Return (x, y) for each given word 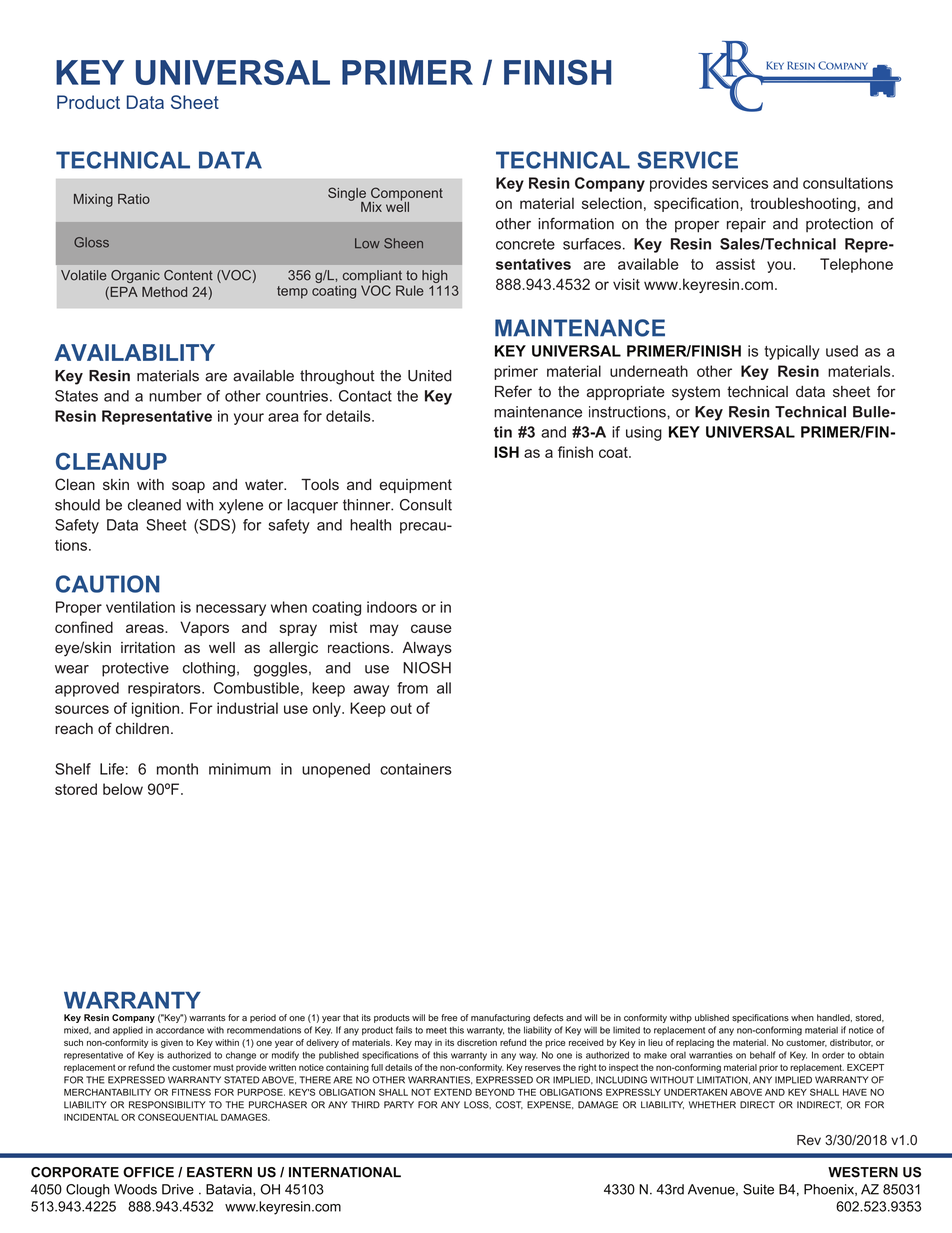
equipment (416, 486)
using (644, 433)
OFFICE (148, 1172)
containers (416, 769)
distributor (851, 1043)
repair (746, 225)
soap (188, 487)
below (123, 789)
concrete (525, 244)
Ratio (134, 199)
